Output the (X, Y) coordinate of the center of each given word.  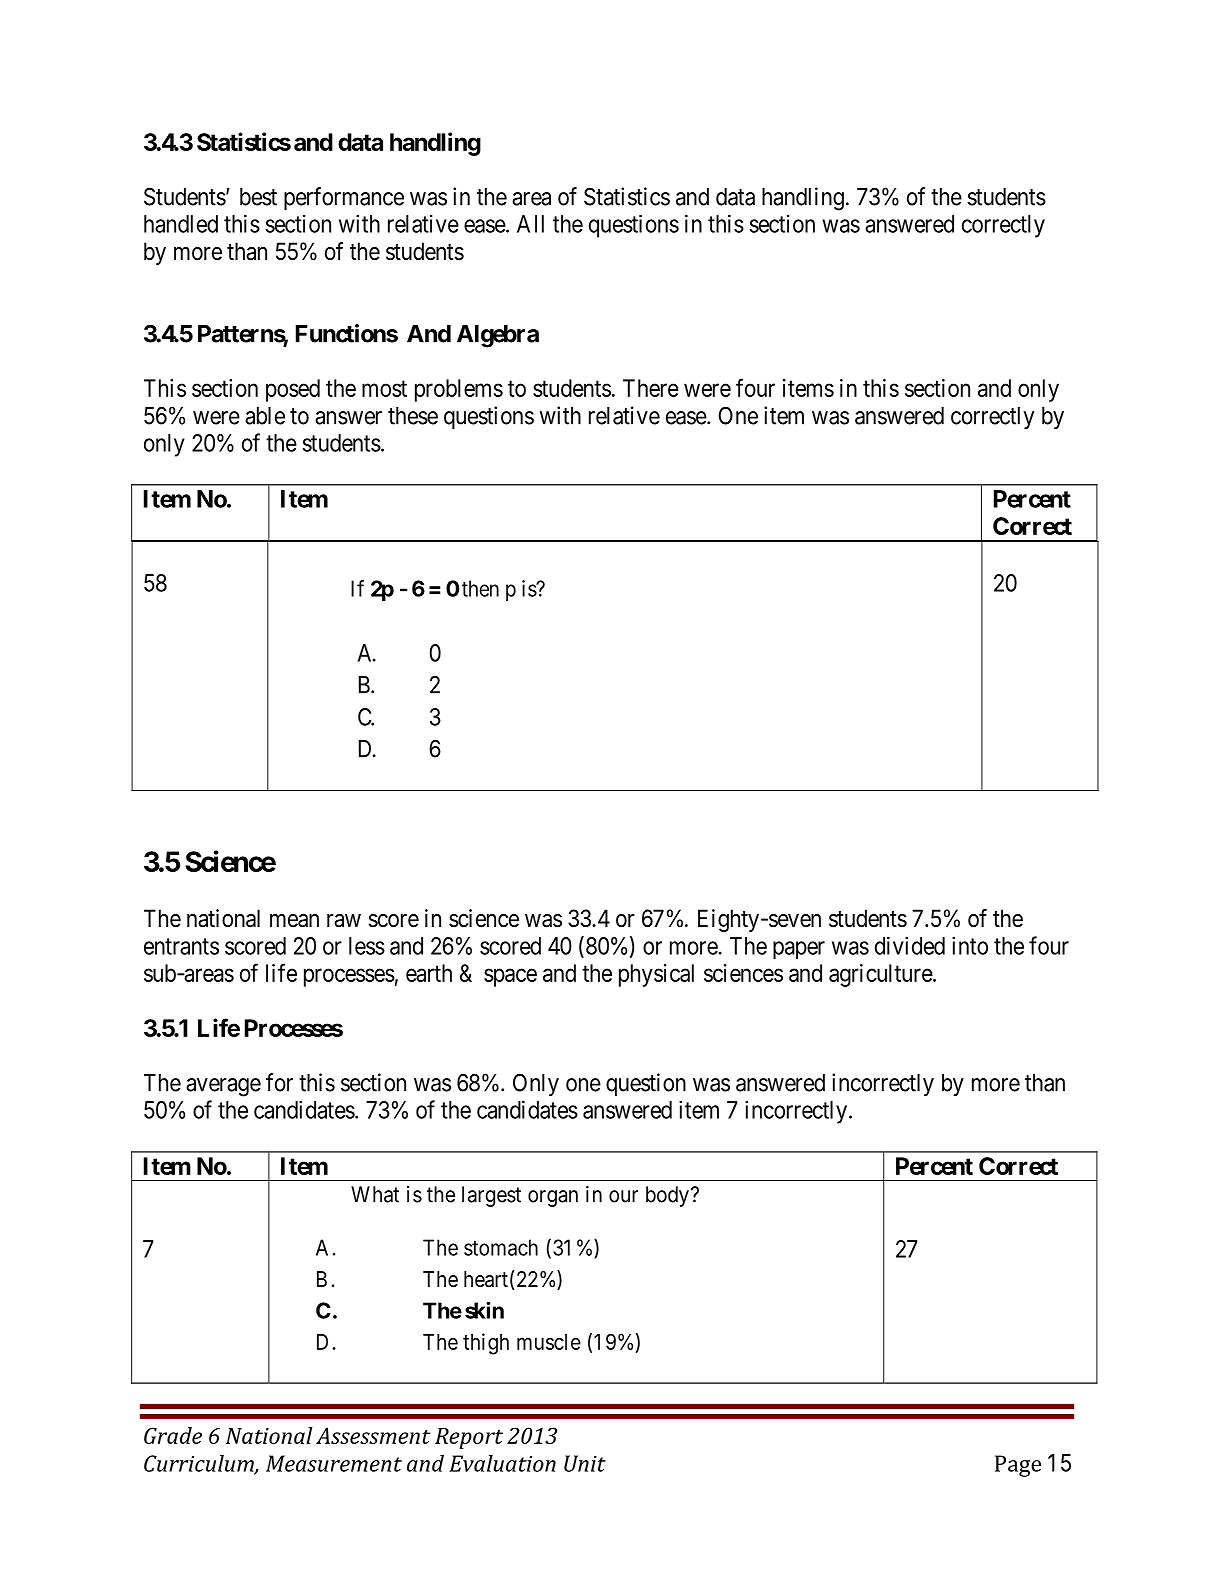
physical (656, 975)
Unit (585, 1463)
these (413, 416)
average (223, 1087)
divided (910, 945)
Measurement (334, 1463)
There (651, 388)
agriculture (881, 975)
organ (553, 1198)
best (258, 197)
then (480, 588)
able (265, 416)
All (530, 224)
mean (294, 921)
